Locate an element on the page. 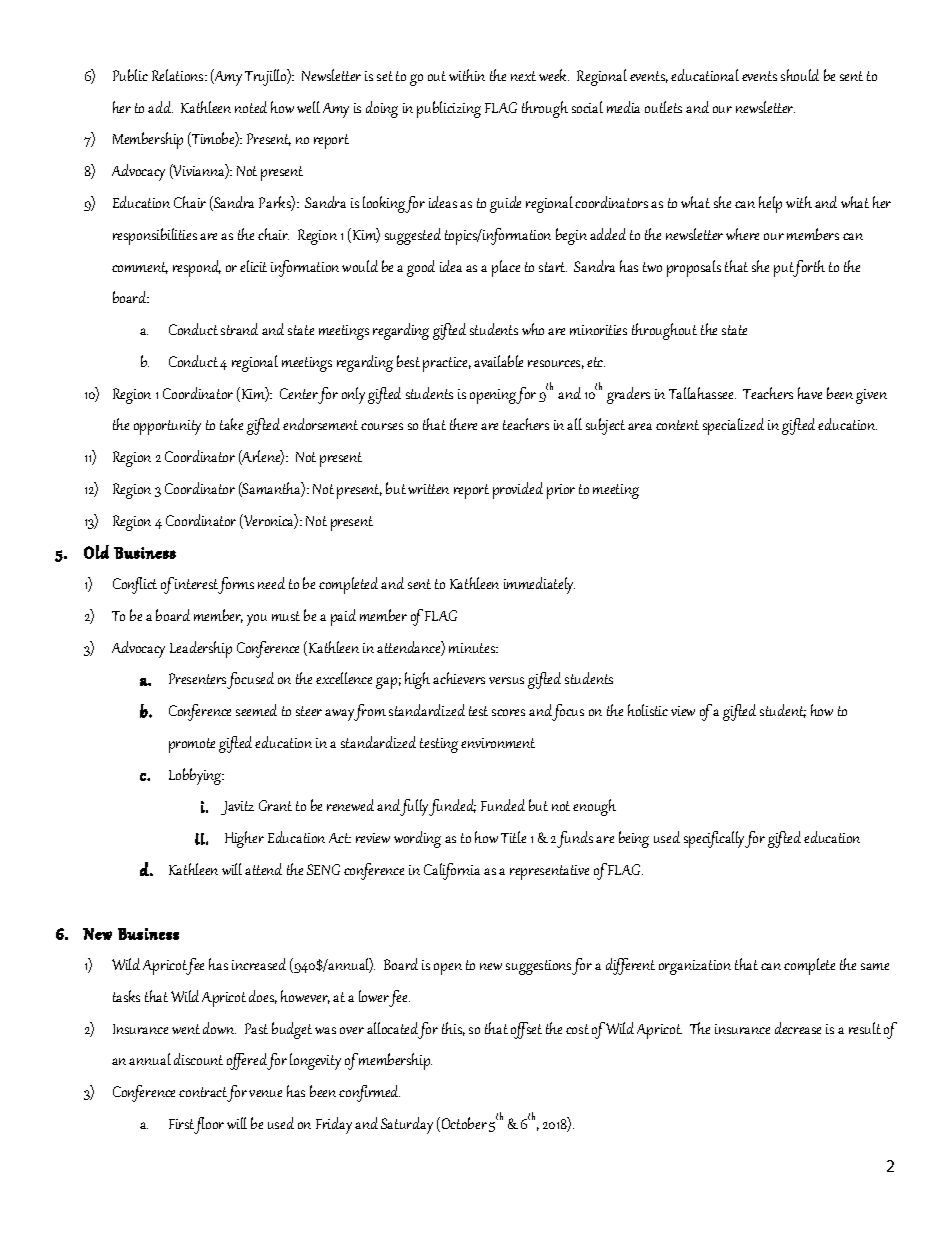 This page has width=952, height=1233. there is located at coordinates (463, 424).
